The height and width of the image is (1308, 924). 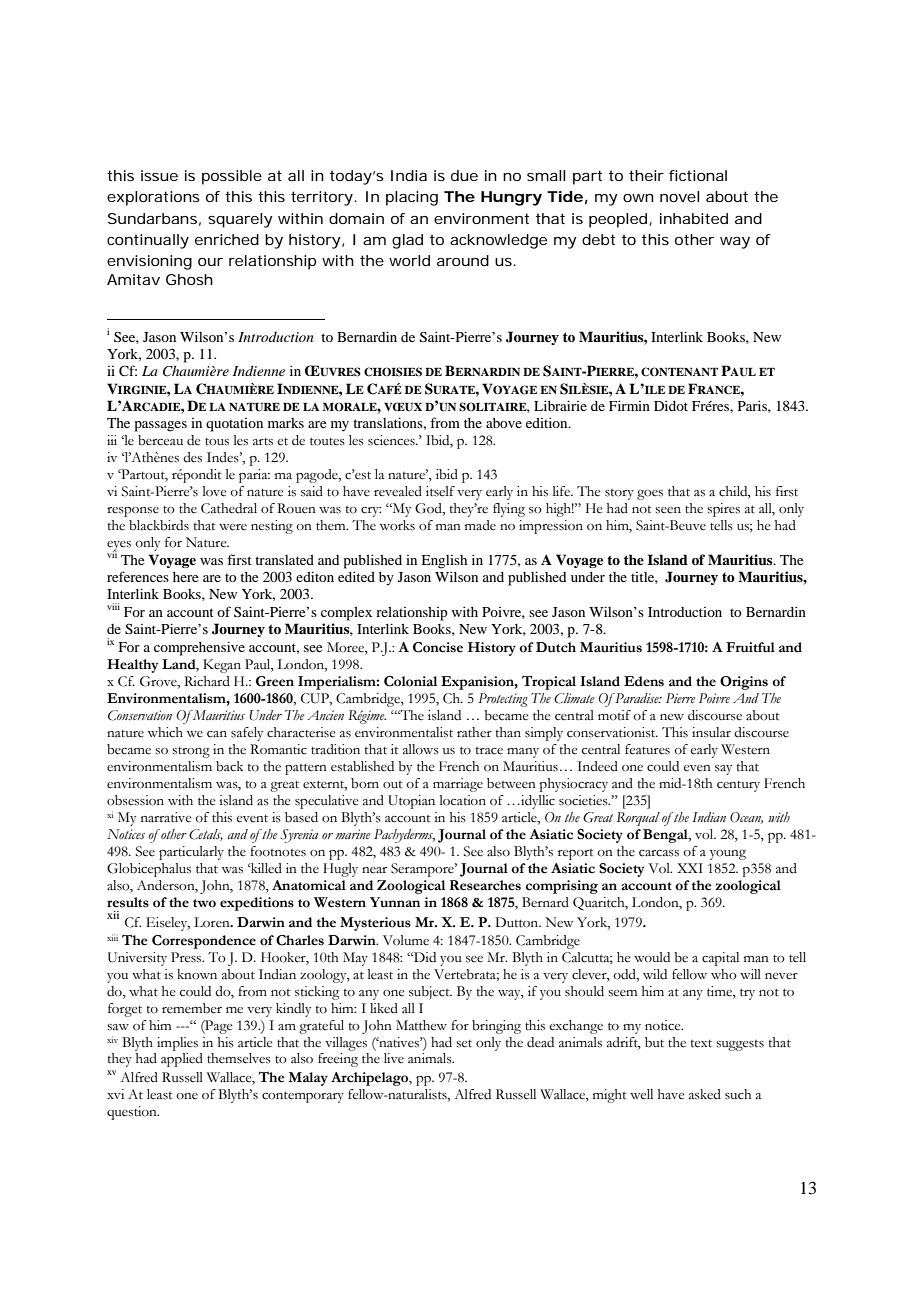 I want to click on comprehensive, so click(x=199, y=648).
